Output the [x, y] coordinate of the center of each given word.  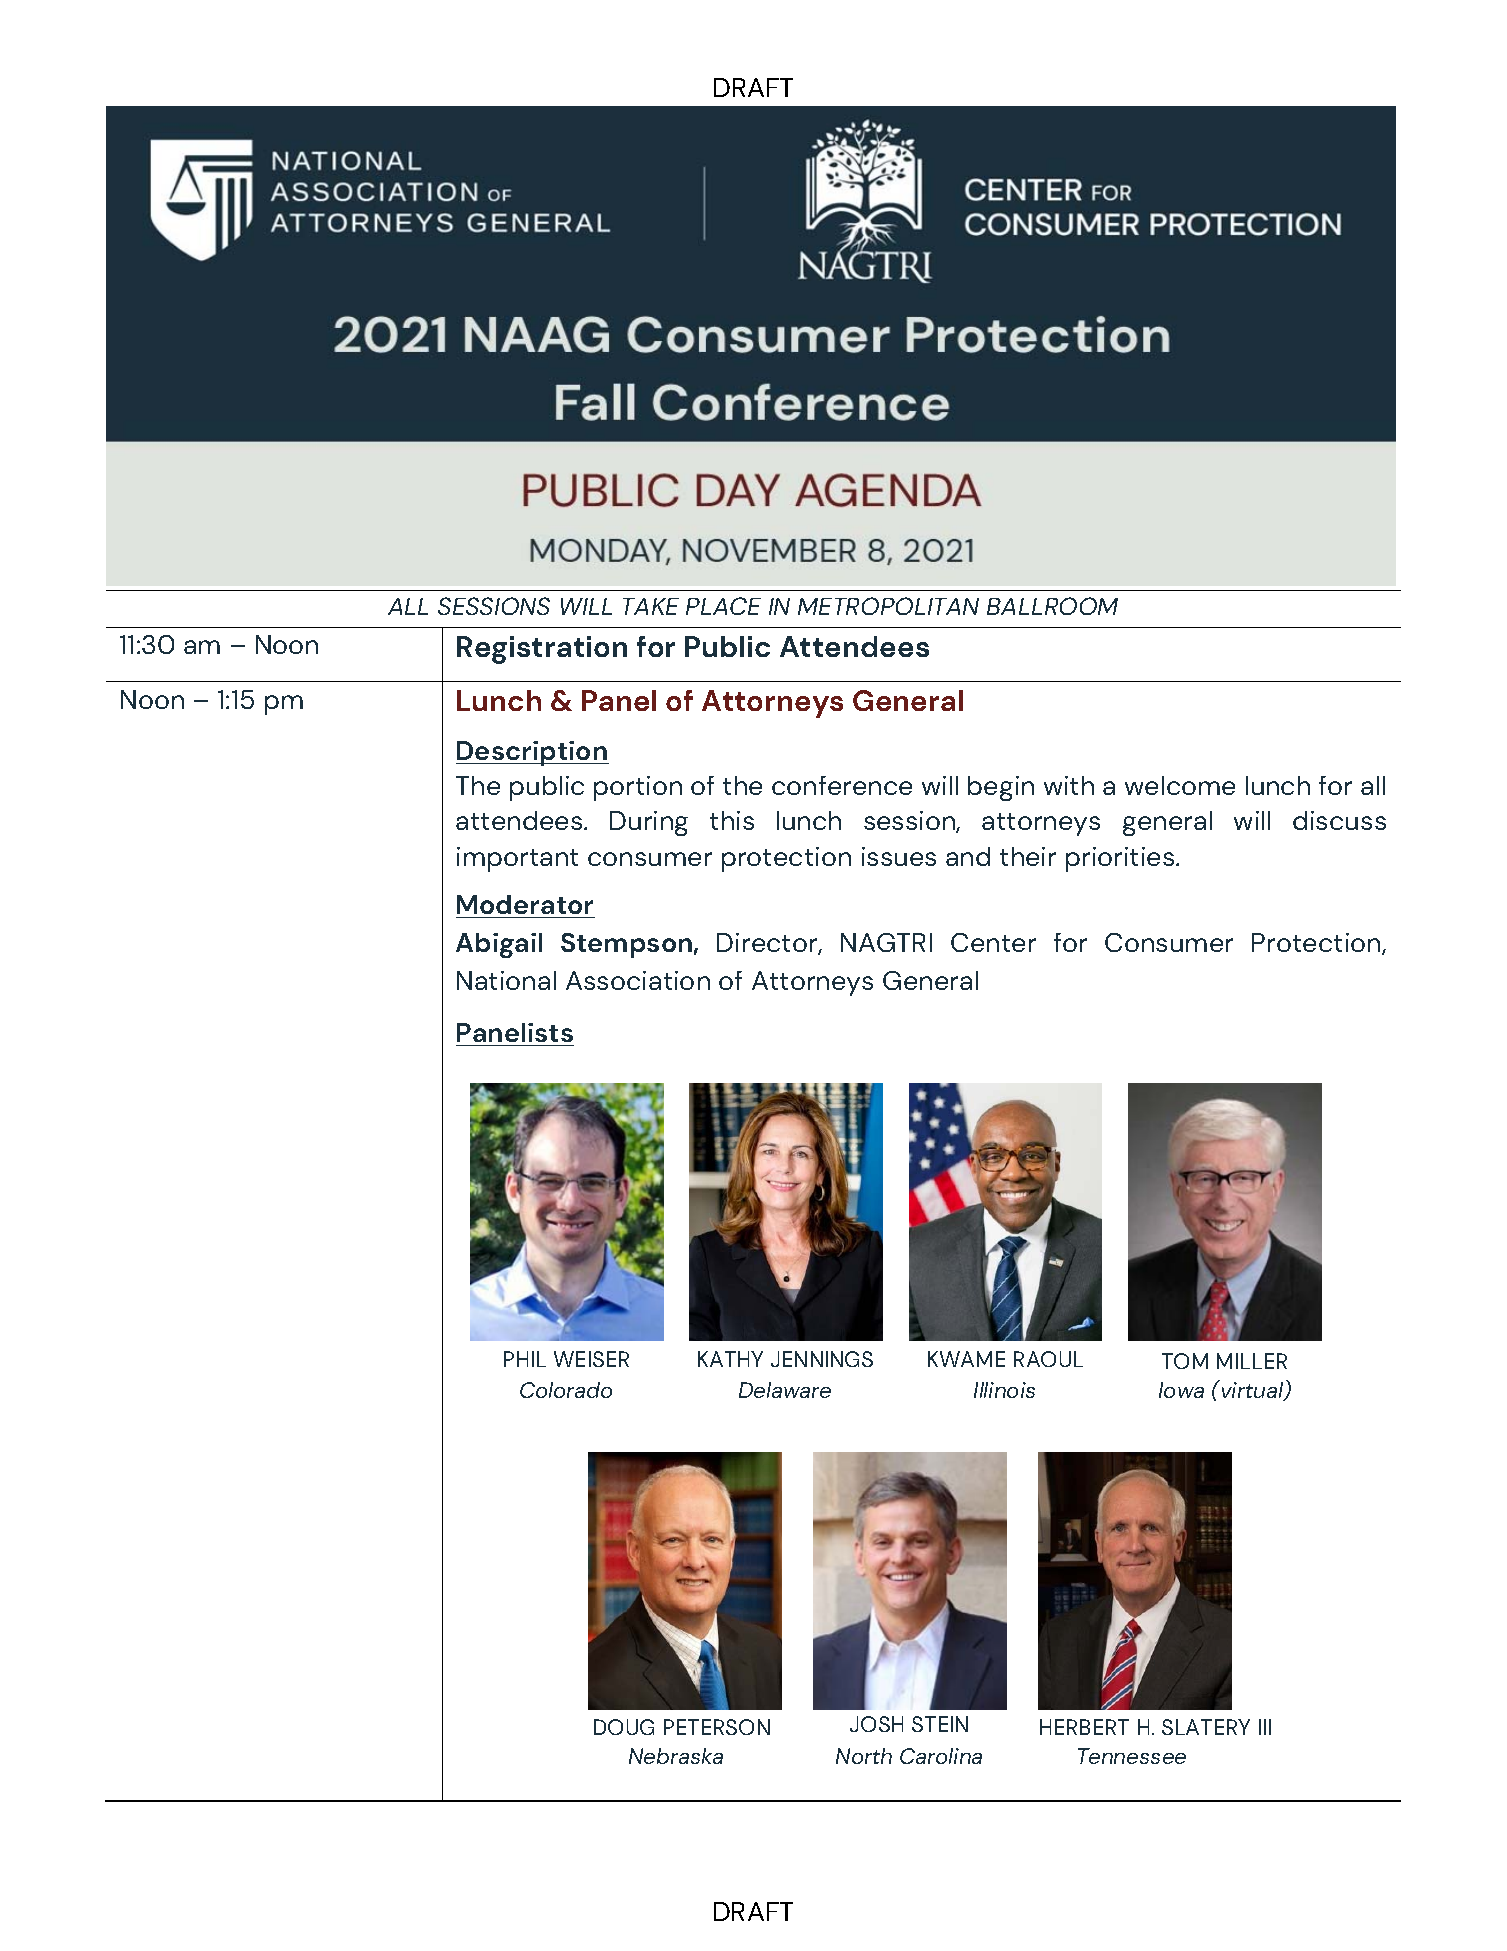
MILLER [1252, 1361]
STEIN [940, 1724]
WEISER [591, 1359]
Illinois [1004, 1390]
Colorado [566, 1390]
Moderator [525, 904]
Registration [542, 650]
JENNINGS [822, 1359]
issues [899, 856]
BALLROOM [1052, 606]
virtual [1252, 1390]
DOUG [624, 1727]
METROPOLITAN [888, 606]
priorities [1121, 859]
